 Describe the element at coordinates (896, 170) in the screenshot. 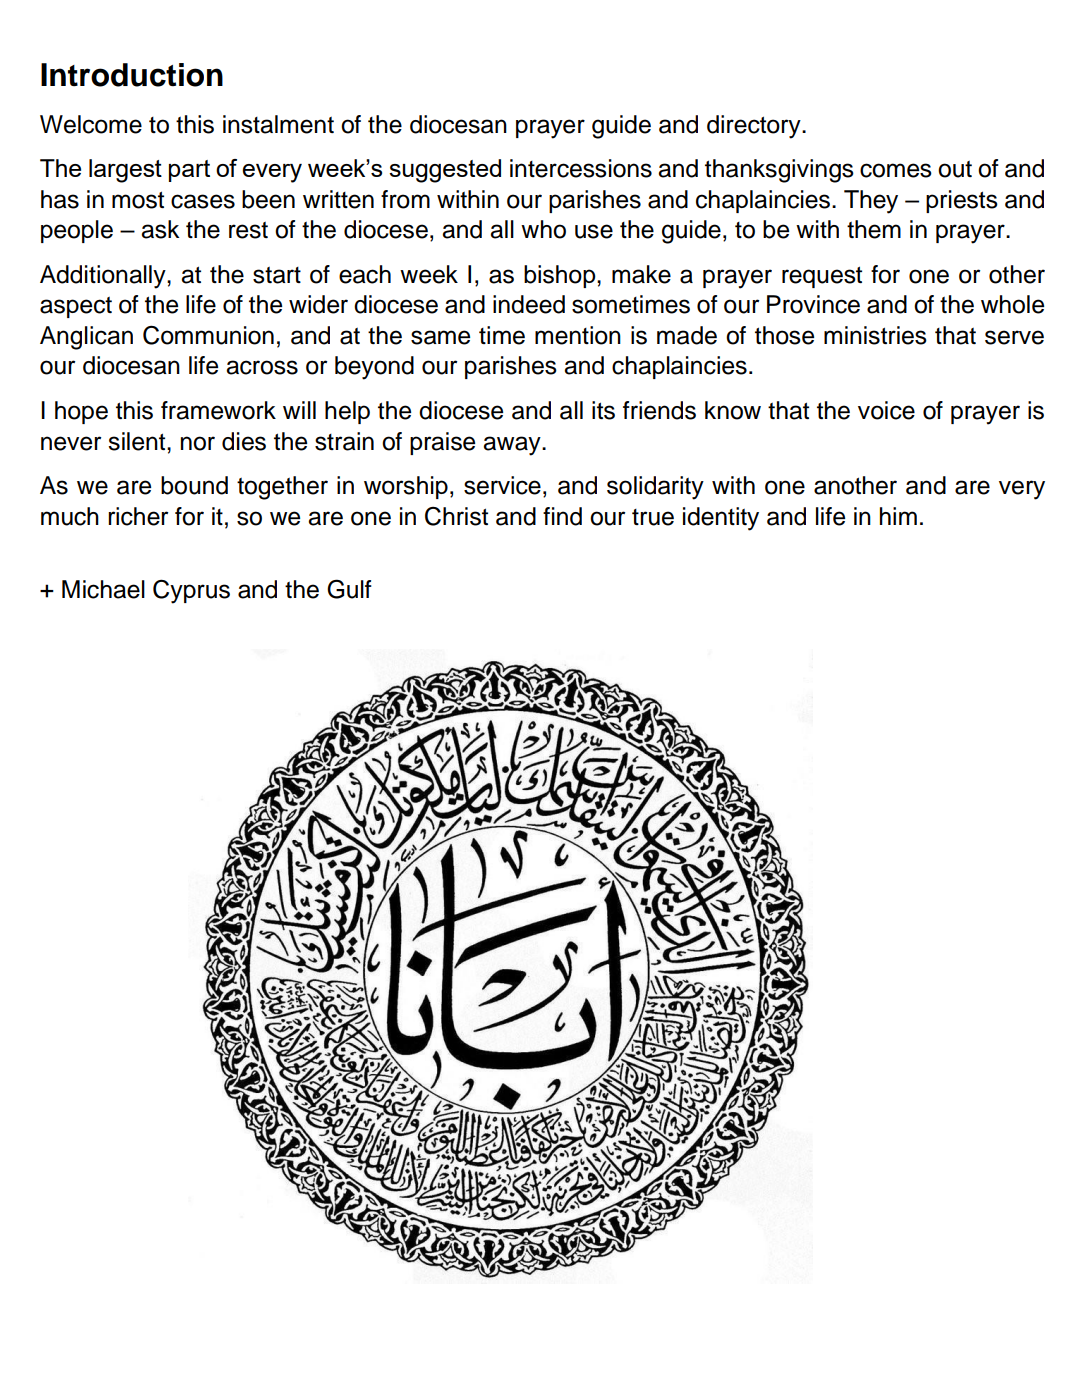

I see `comes` at that location.
